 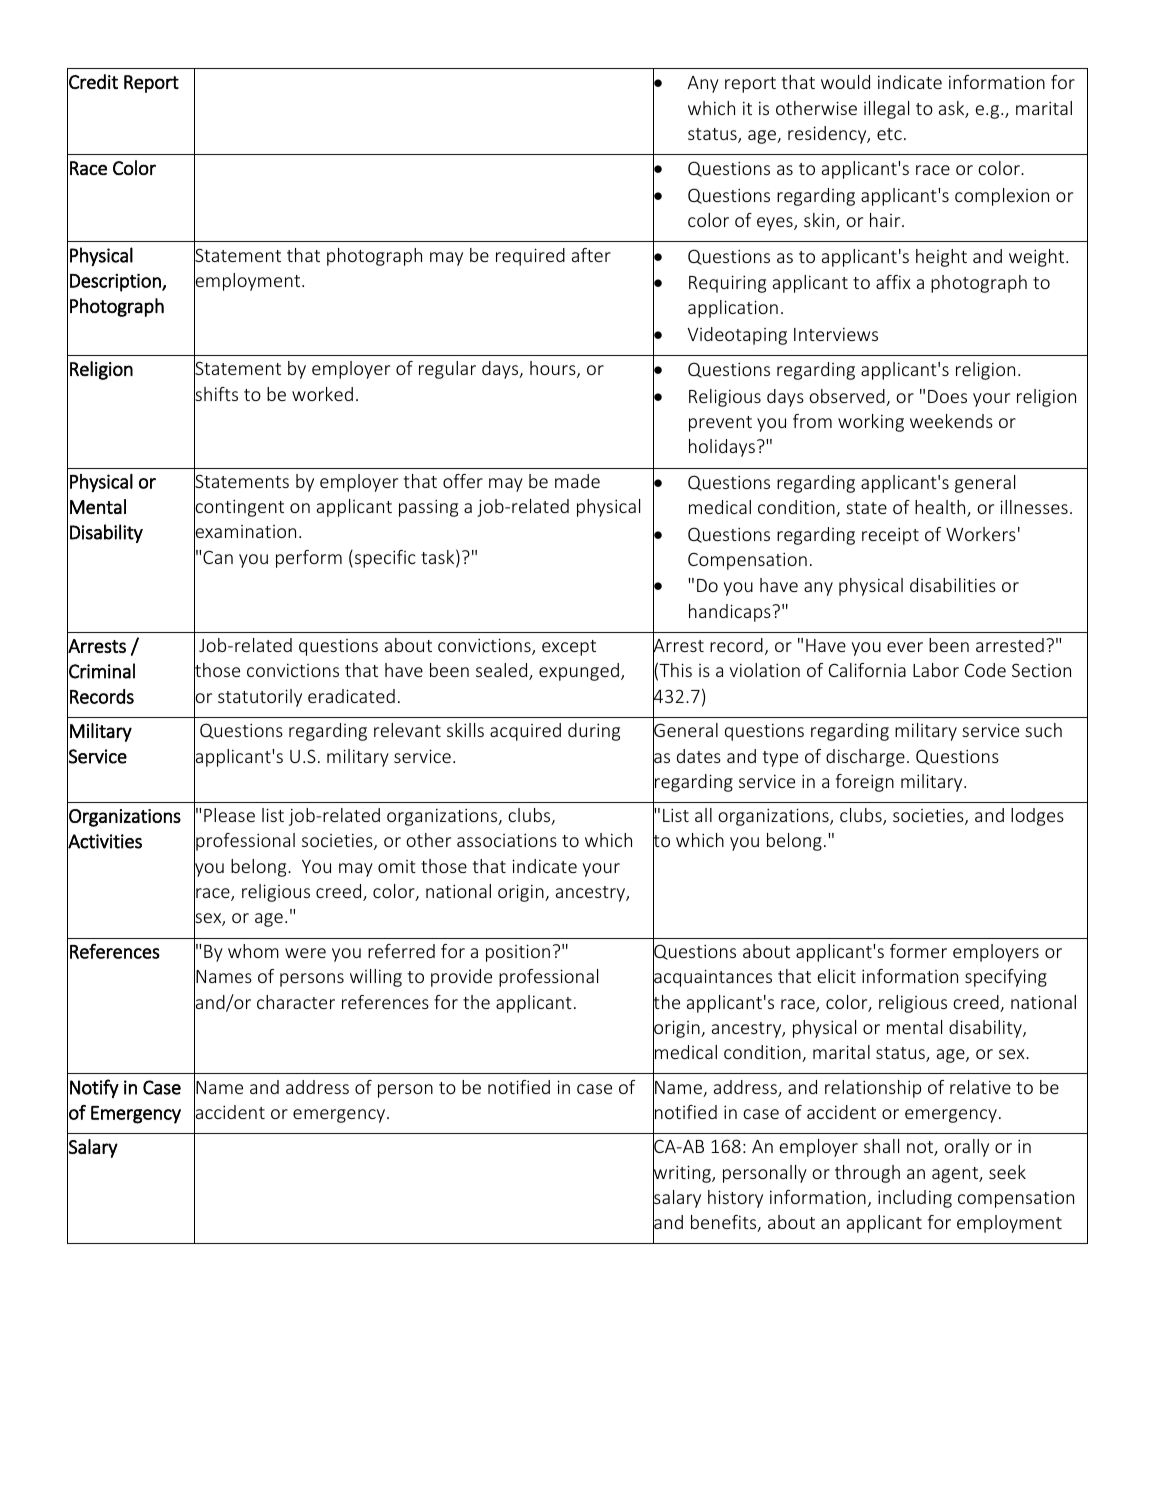 I want to click on Does, so click(x=947, y=396).
